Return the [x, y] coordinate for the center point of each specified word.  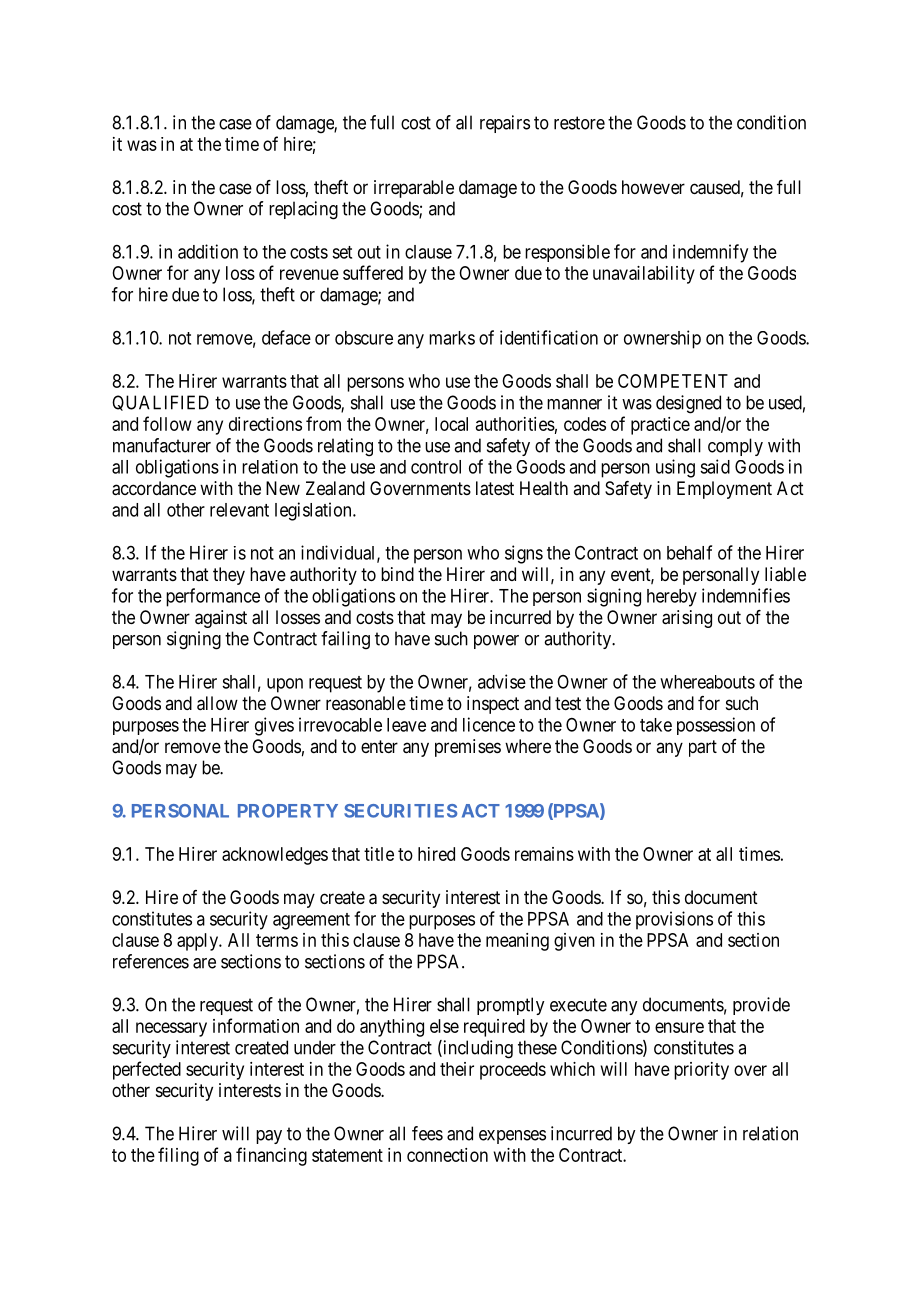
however [653, 187]
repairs [505, 124]
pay [269, 1137]
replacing [303, 210]
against [221, 619]
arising [687, 619]
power [496, 642]
